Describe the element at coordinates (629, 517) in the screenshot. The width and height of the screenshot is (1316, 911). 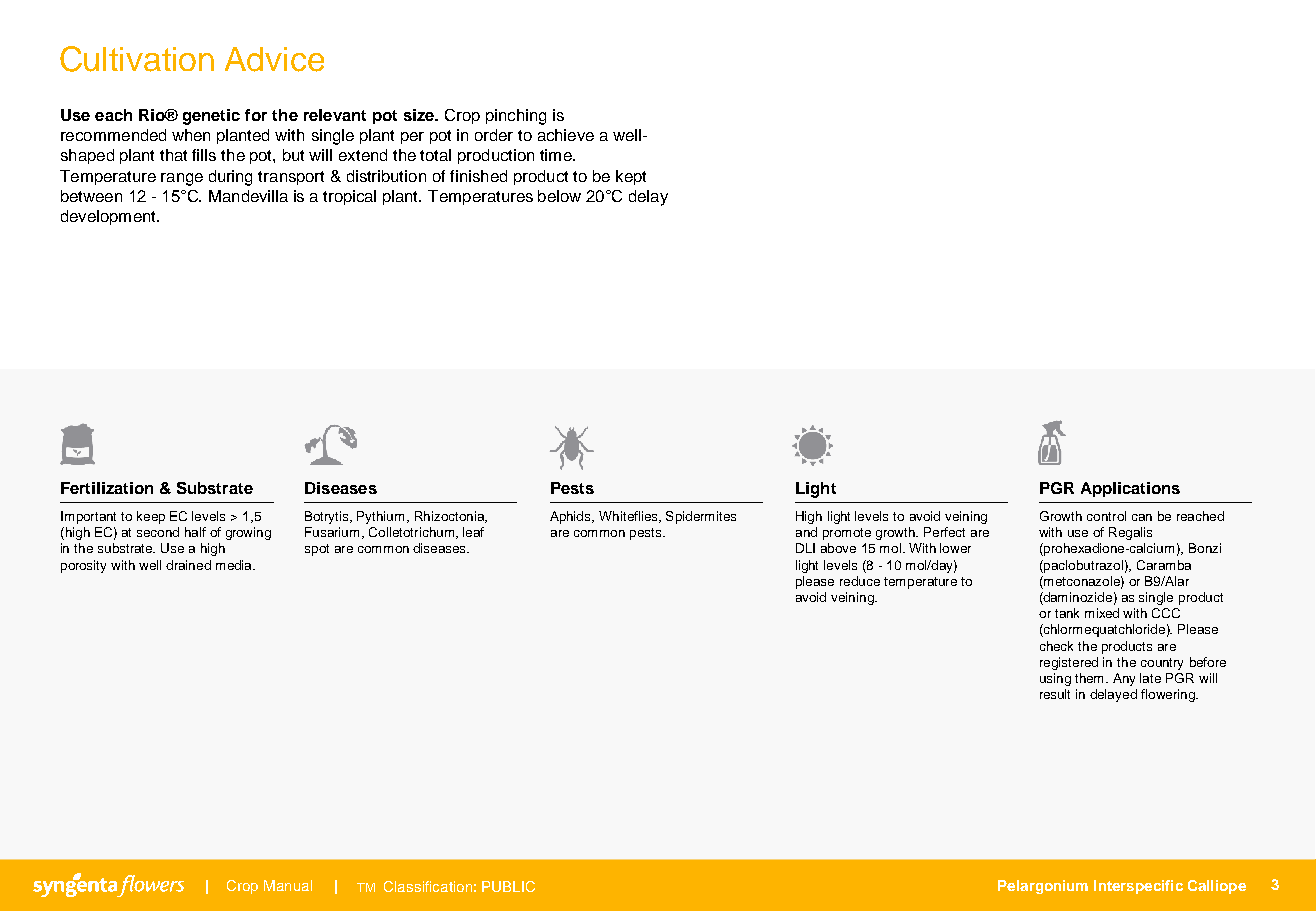
I see `Whiteflies` at that location.
